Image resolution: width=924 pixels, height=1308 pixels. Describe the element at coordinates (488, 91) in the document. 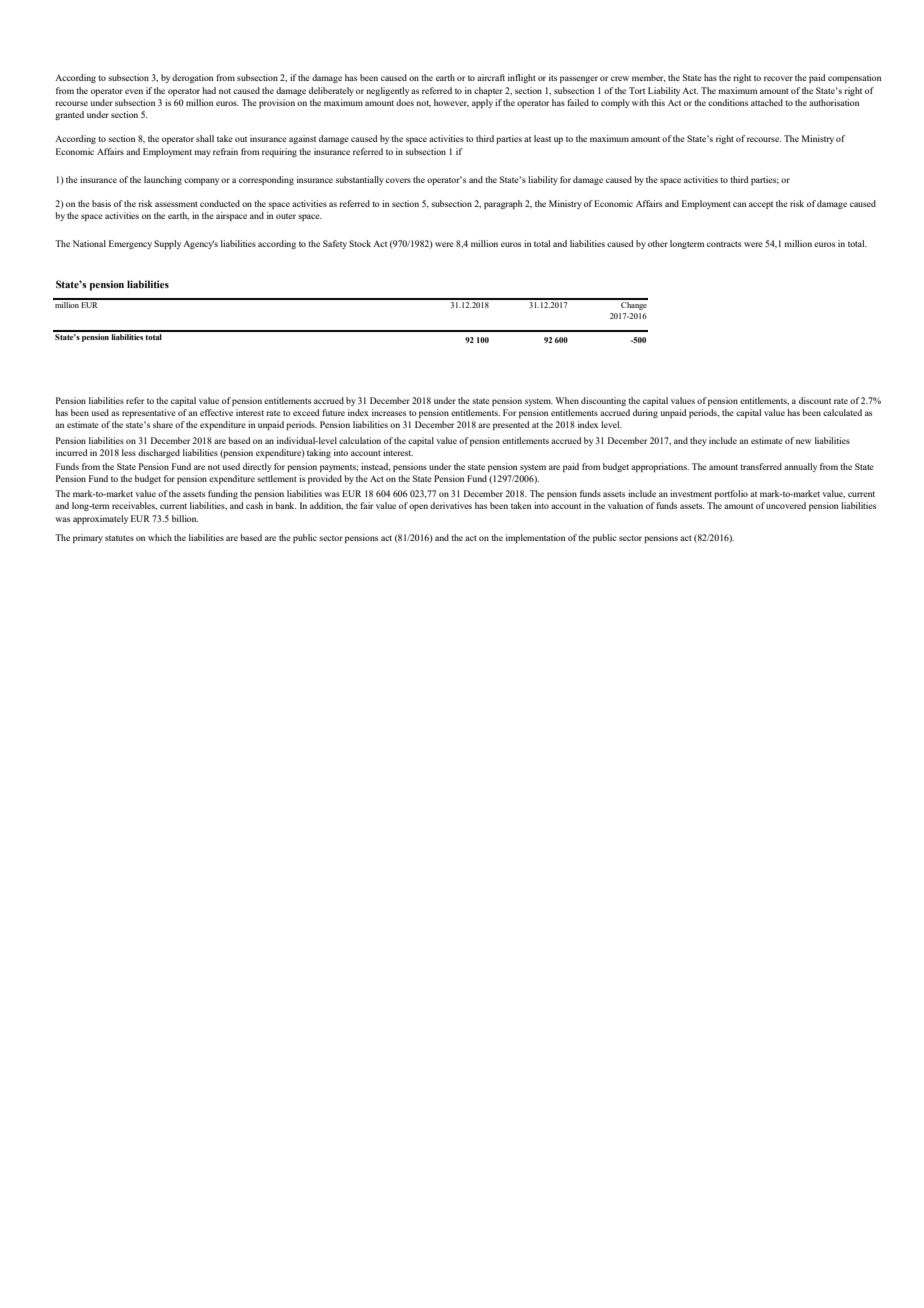

I see `chapter` at that location.
